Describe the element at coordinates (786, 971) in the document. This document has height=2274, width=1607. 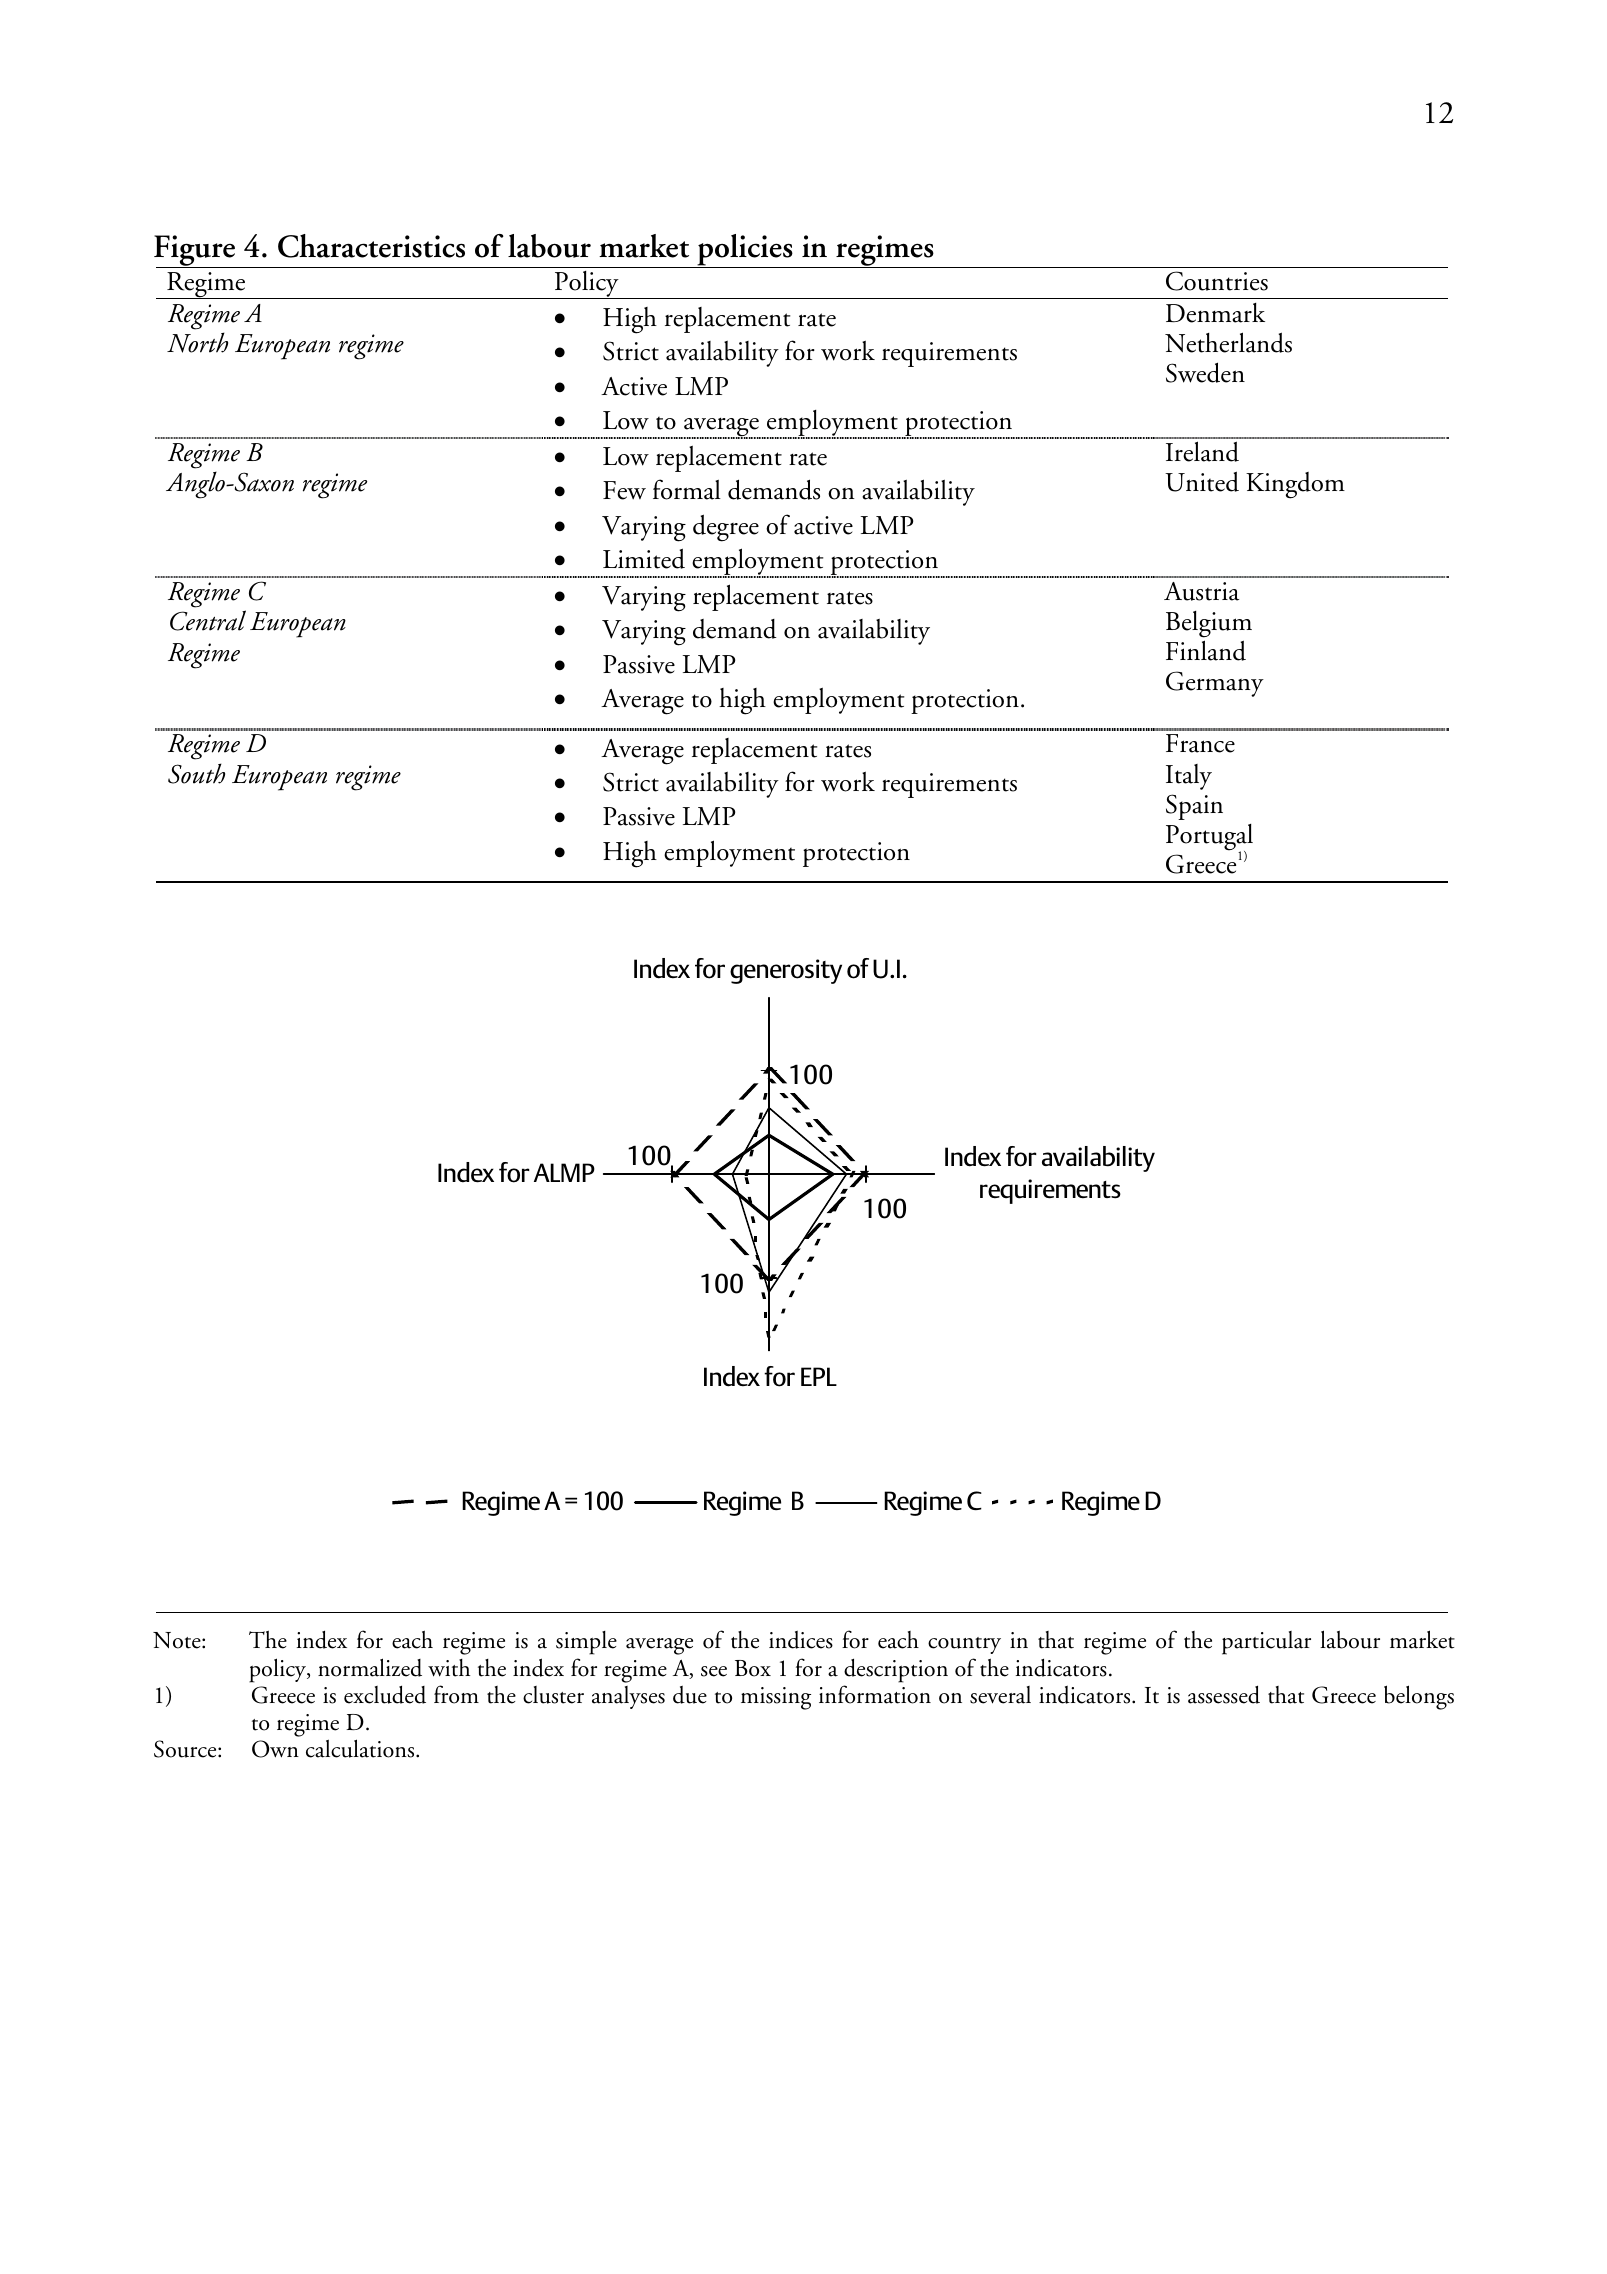
I see `generosity` at that location.
